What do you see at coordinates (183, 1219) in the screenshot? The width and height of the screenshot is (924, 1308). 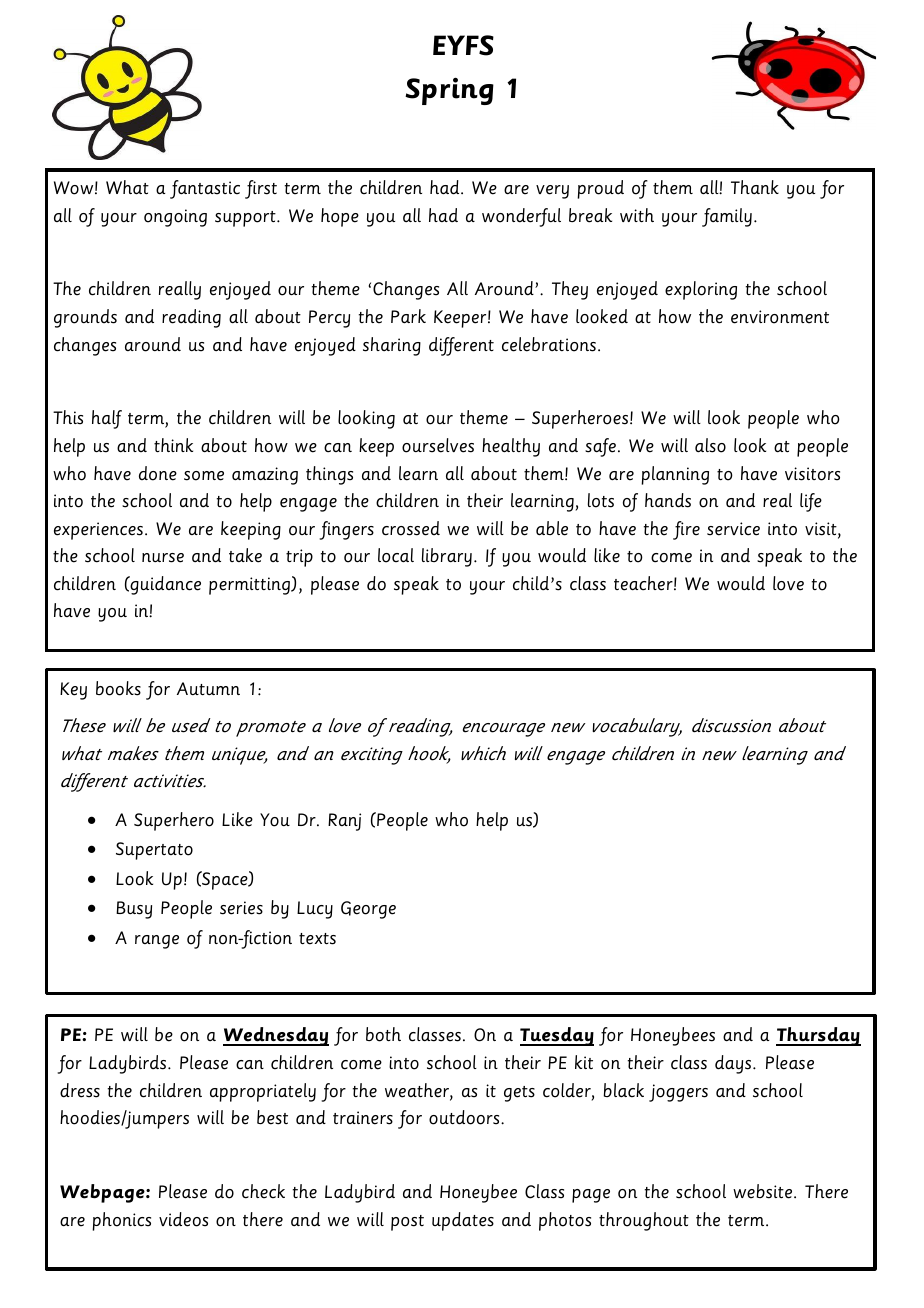 I see `videos` at bounding box center [183, 1219].
